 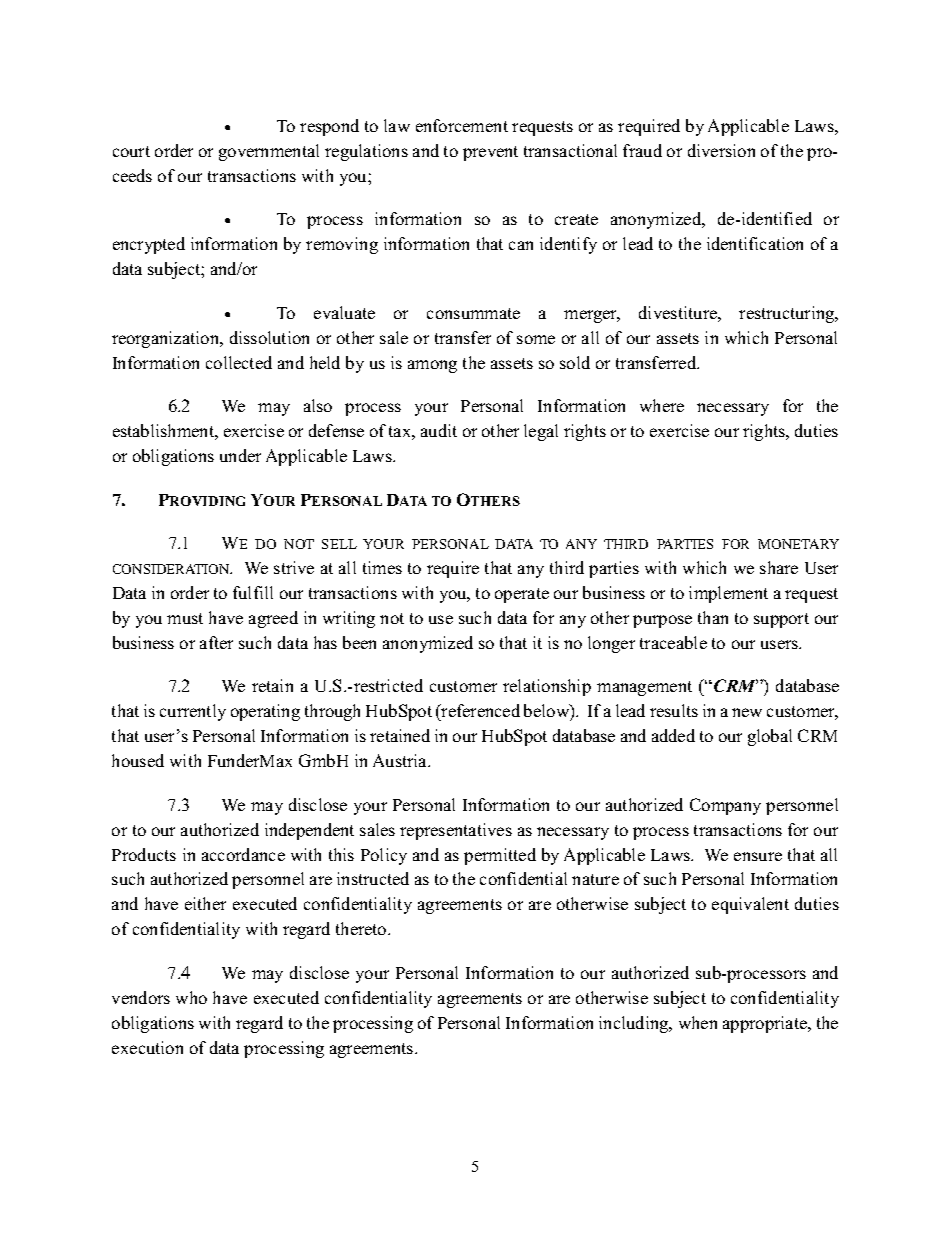 What do you see at coordinates (662, 405) in the page?
I see `where` at bounding box center [662, 405].
